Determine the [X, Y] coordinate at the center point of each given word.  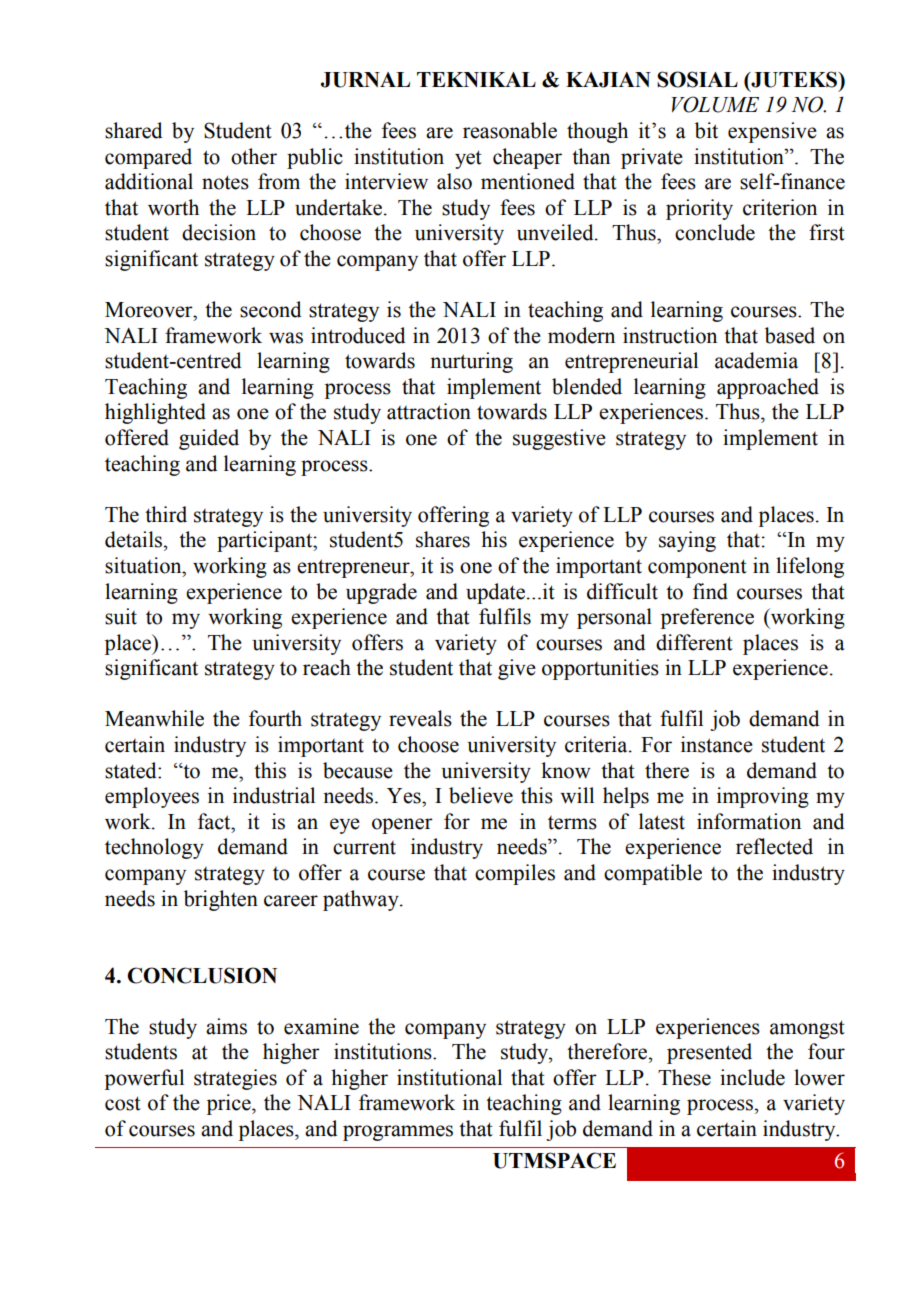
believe [481, 795]
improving [763, 797]
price [230, 1104]
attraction [429, 411]
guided [209, 439]
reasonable [510, 130]
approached [768, 388]
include [752, 1077]
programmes [398, 1133]
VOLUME [715, 104]
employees [152, 797]
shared [134, 130]
